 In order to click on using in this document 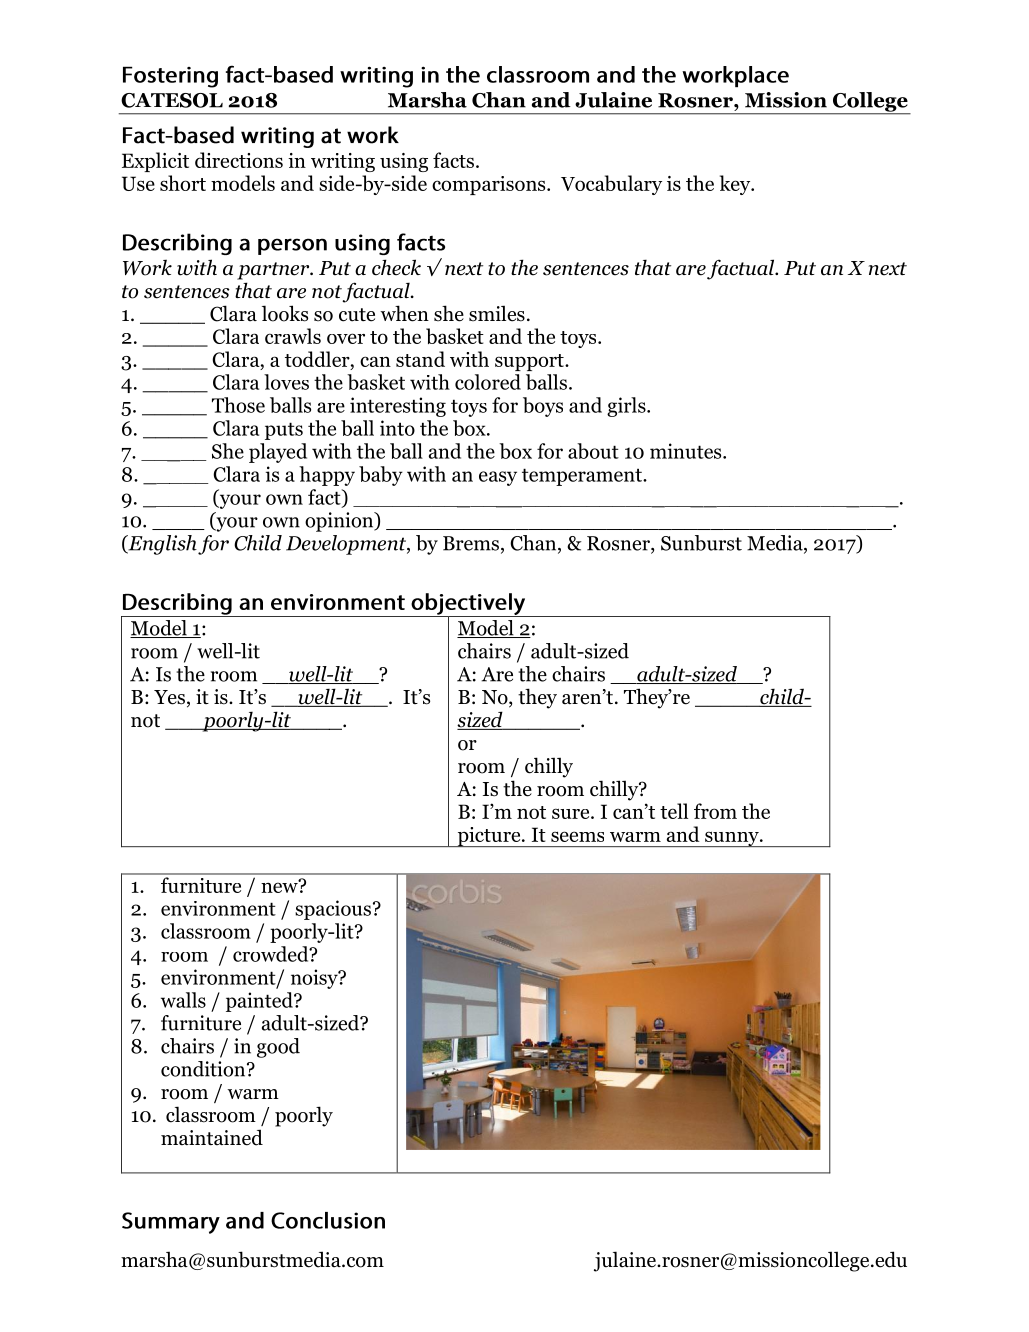, I will do `click(404, 162)`.
